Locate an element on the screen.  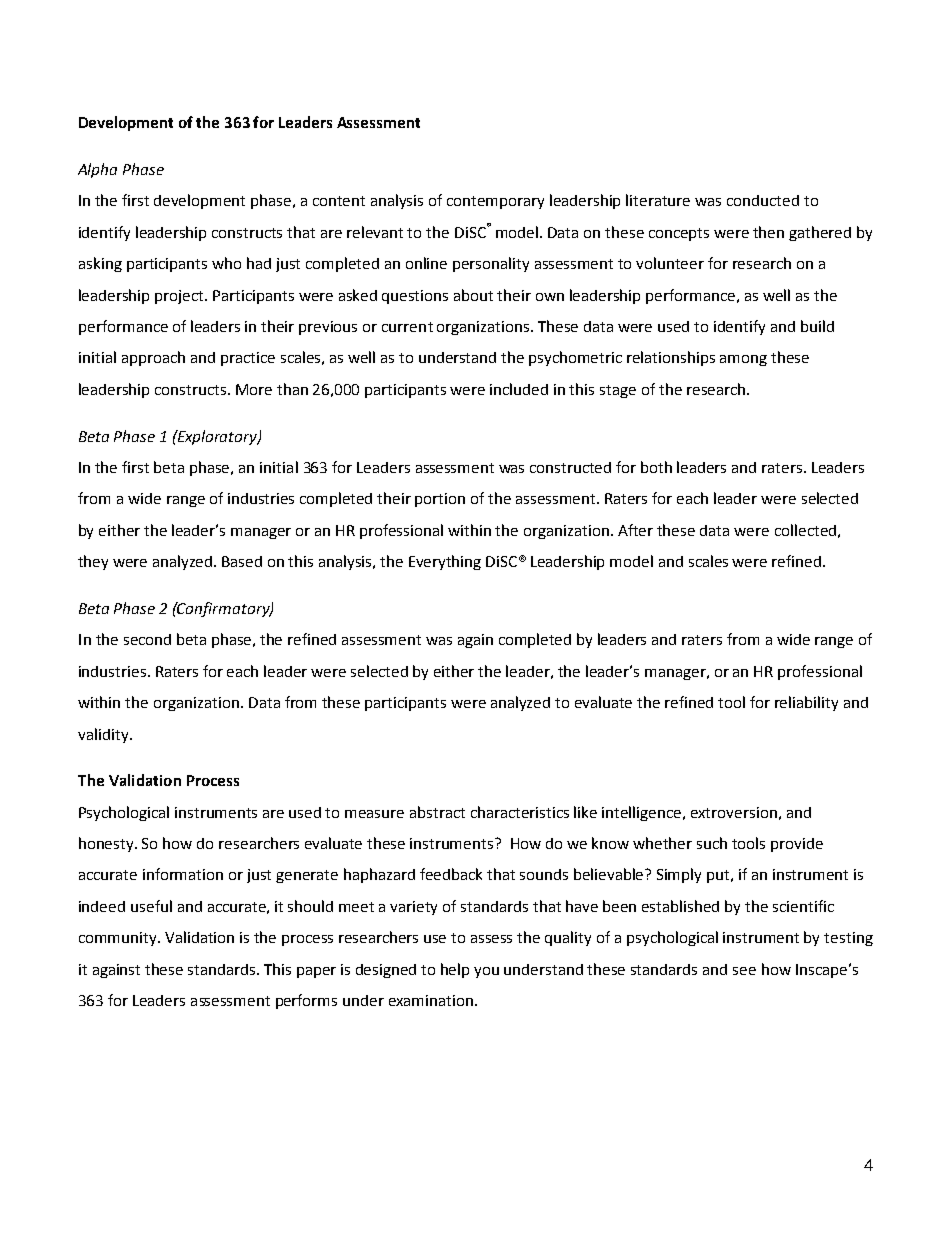
validity is located at coordinates (104, 735).
